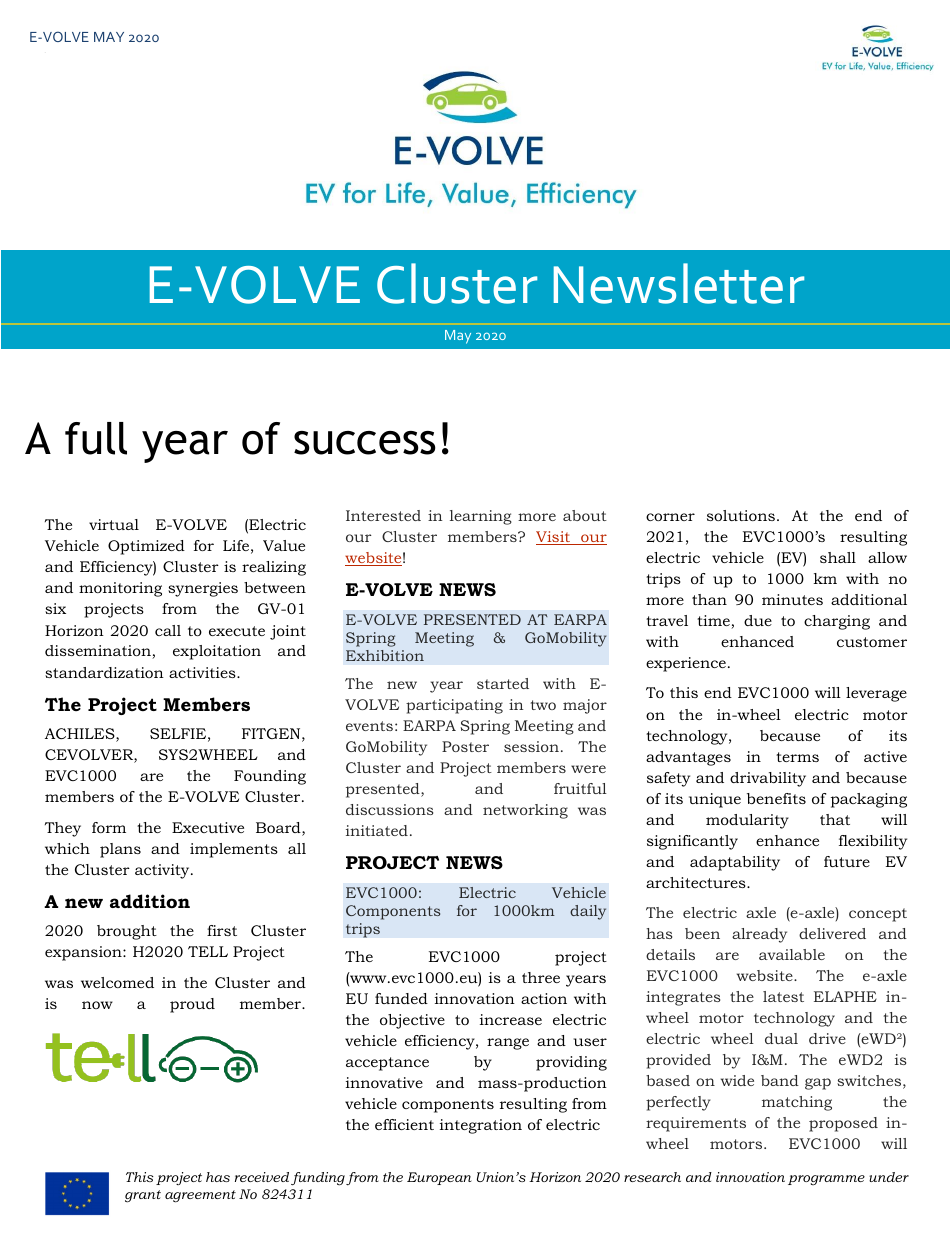  What do you see at coordinates (143, 1196) in the screenshot?
I see `grant` at bounding box center [143, 1196].
